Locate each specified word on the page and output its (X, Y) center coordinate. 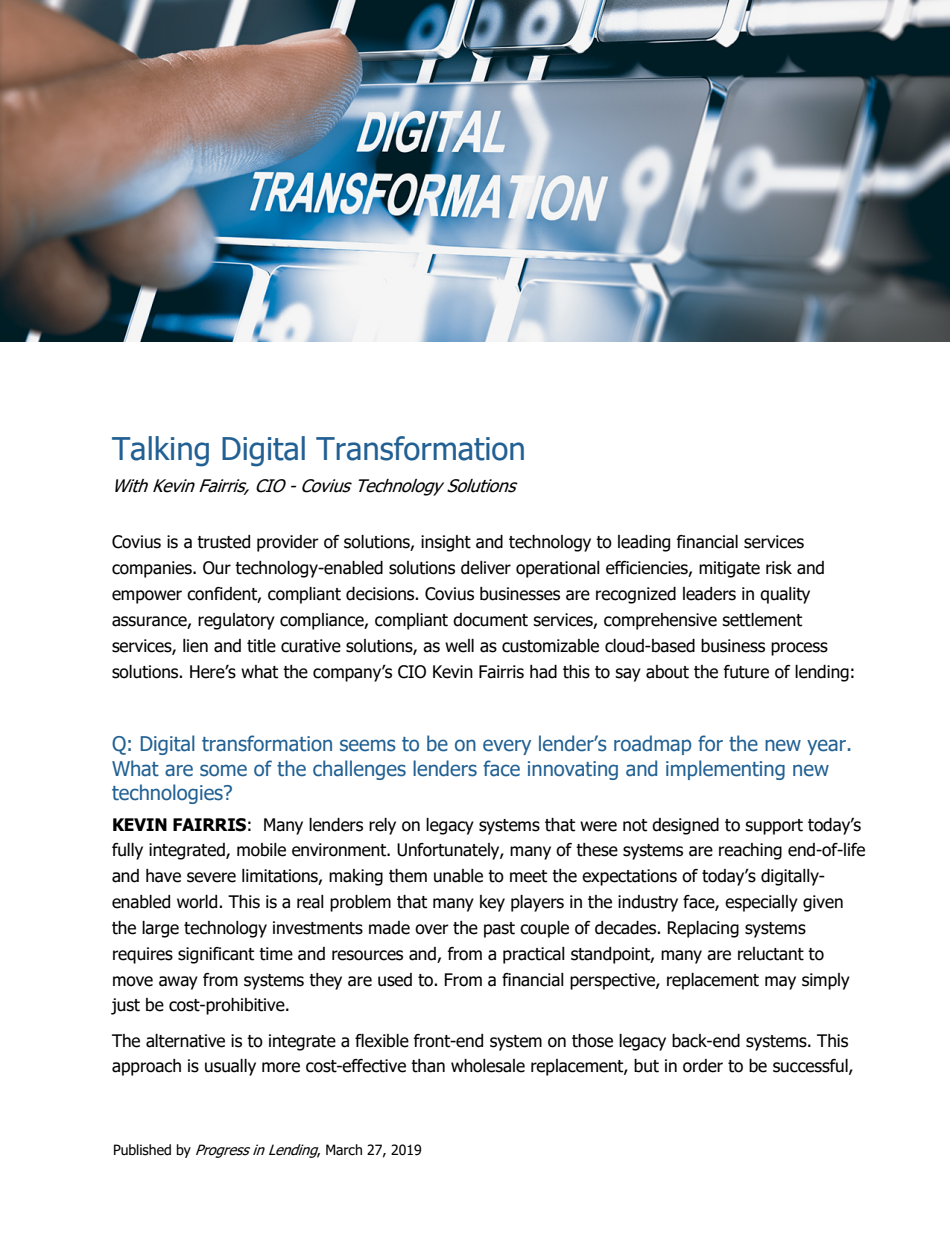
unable (458, 876)
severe (211, 877)
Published (142, 1150)
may (780, 983)
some (223, 770)
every (507, 747)
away (178, 983)
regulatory (236, 621)
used (395, 980)
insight (446, 543)
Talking (160, 451)
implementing (725, 770)
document (490, 620)
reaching (750, 851)
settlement (762, 620)
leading (644, 543)
